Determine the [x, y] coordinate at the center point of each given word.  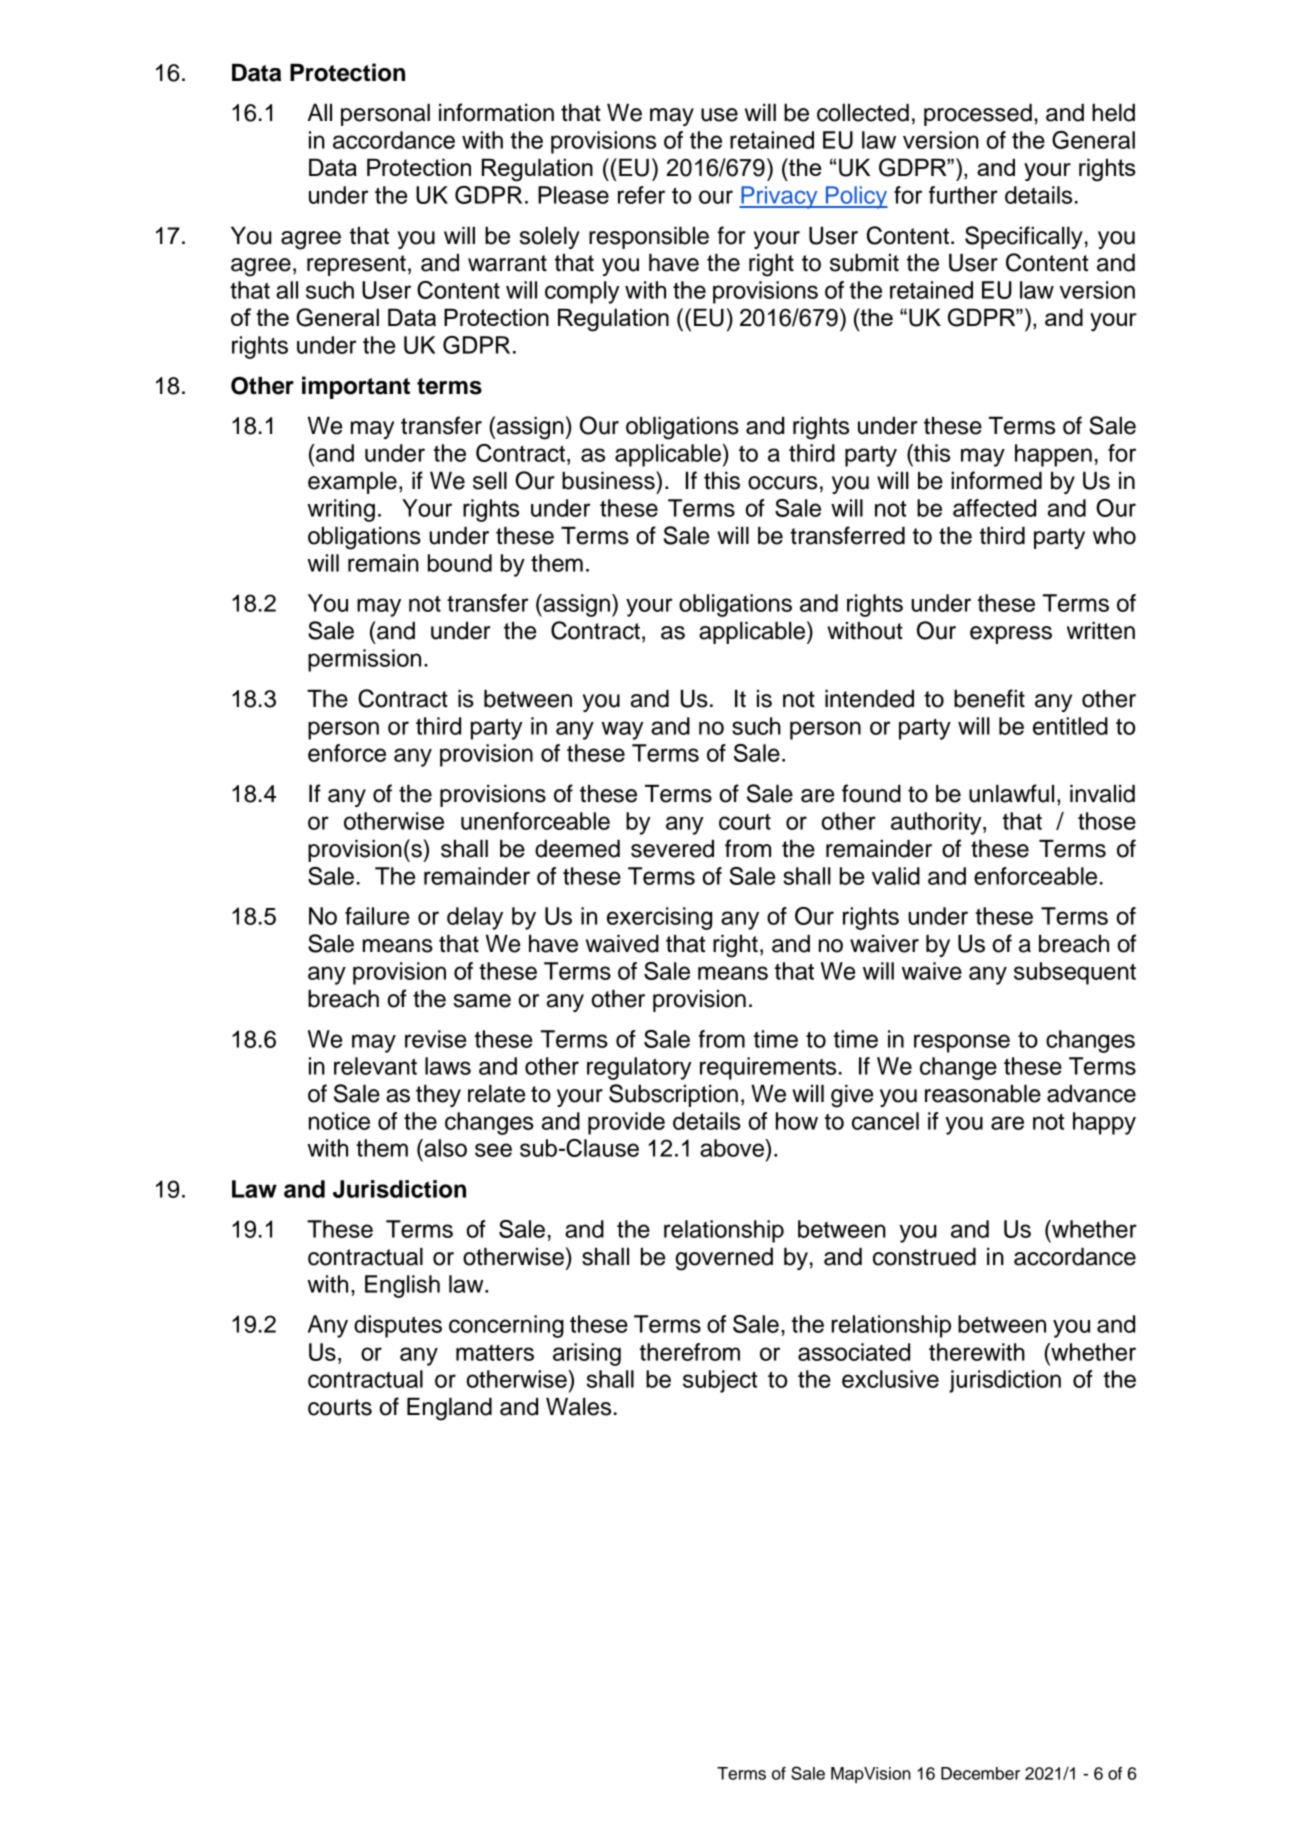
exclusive [890, 1379]
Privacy [779, 197]
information [496, 112]
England [449, 1409]
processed [978, 115]
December [980, 1773]
